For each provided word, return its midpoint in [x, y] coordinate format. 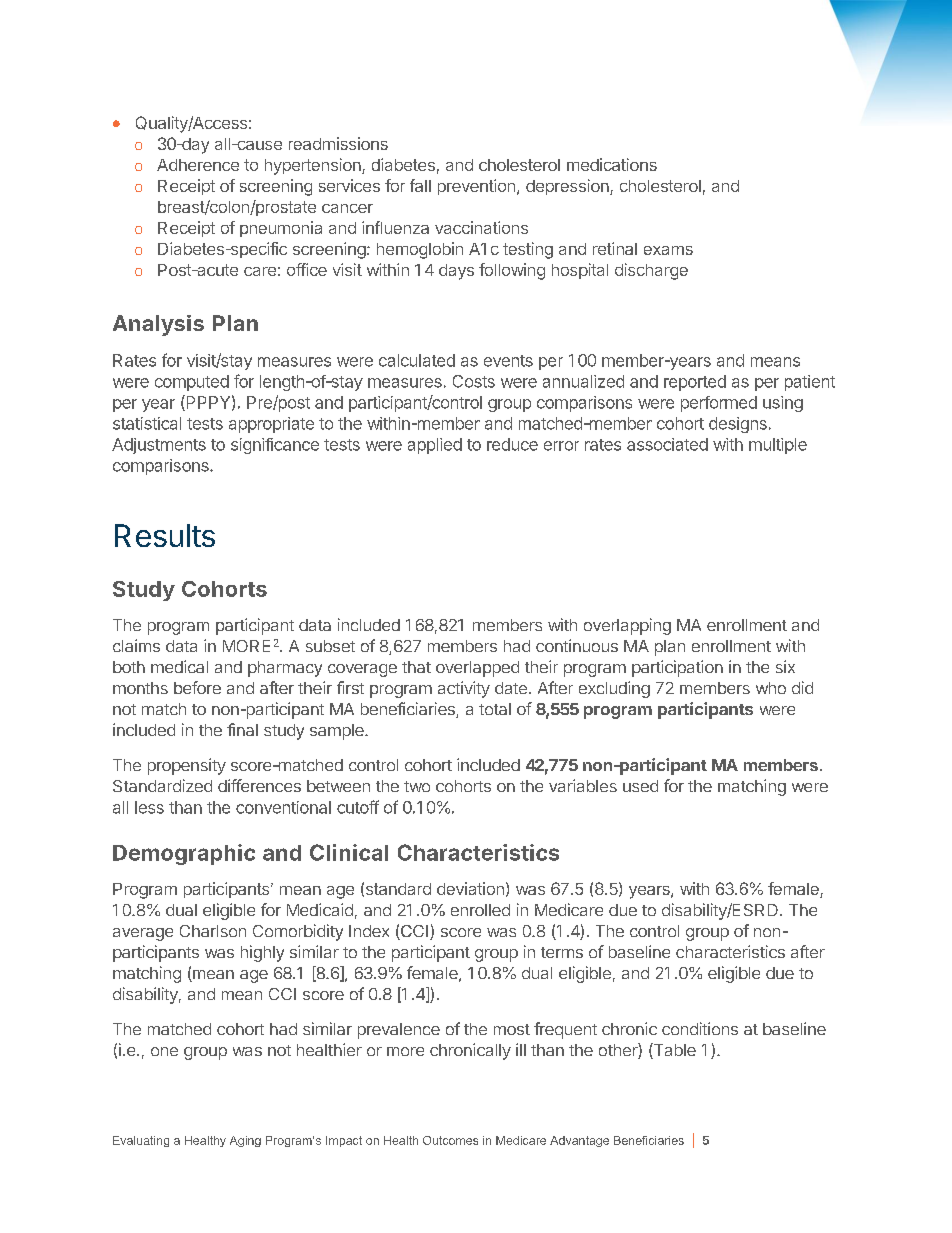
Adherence [198, 165]
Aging [245, 1141]
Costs [474, 381]
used [640, 786]
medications [612, 164]
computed [192, 383]
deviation [470, 888]
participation [677, 668]
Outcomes [450, 1140]
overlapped [477, 669]
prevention [476, 187]
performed [719, 404]
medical [179, 666]
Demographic [184, 854]
